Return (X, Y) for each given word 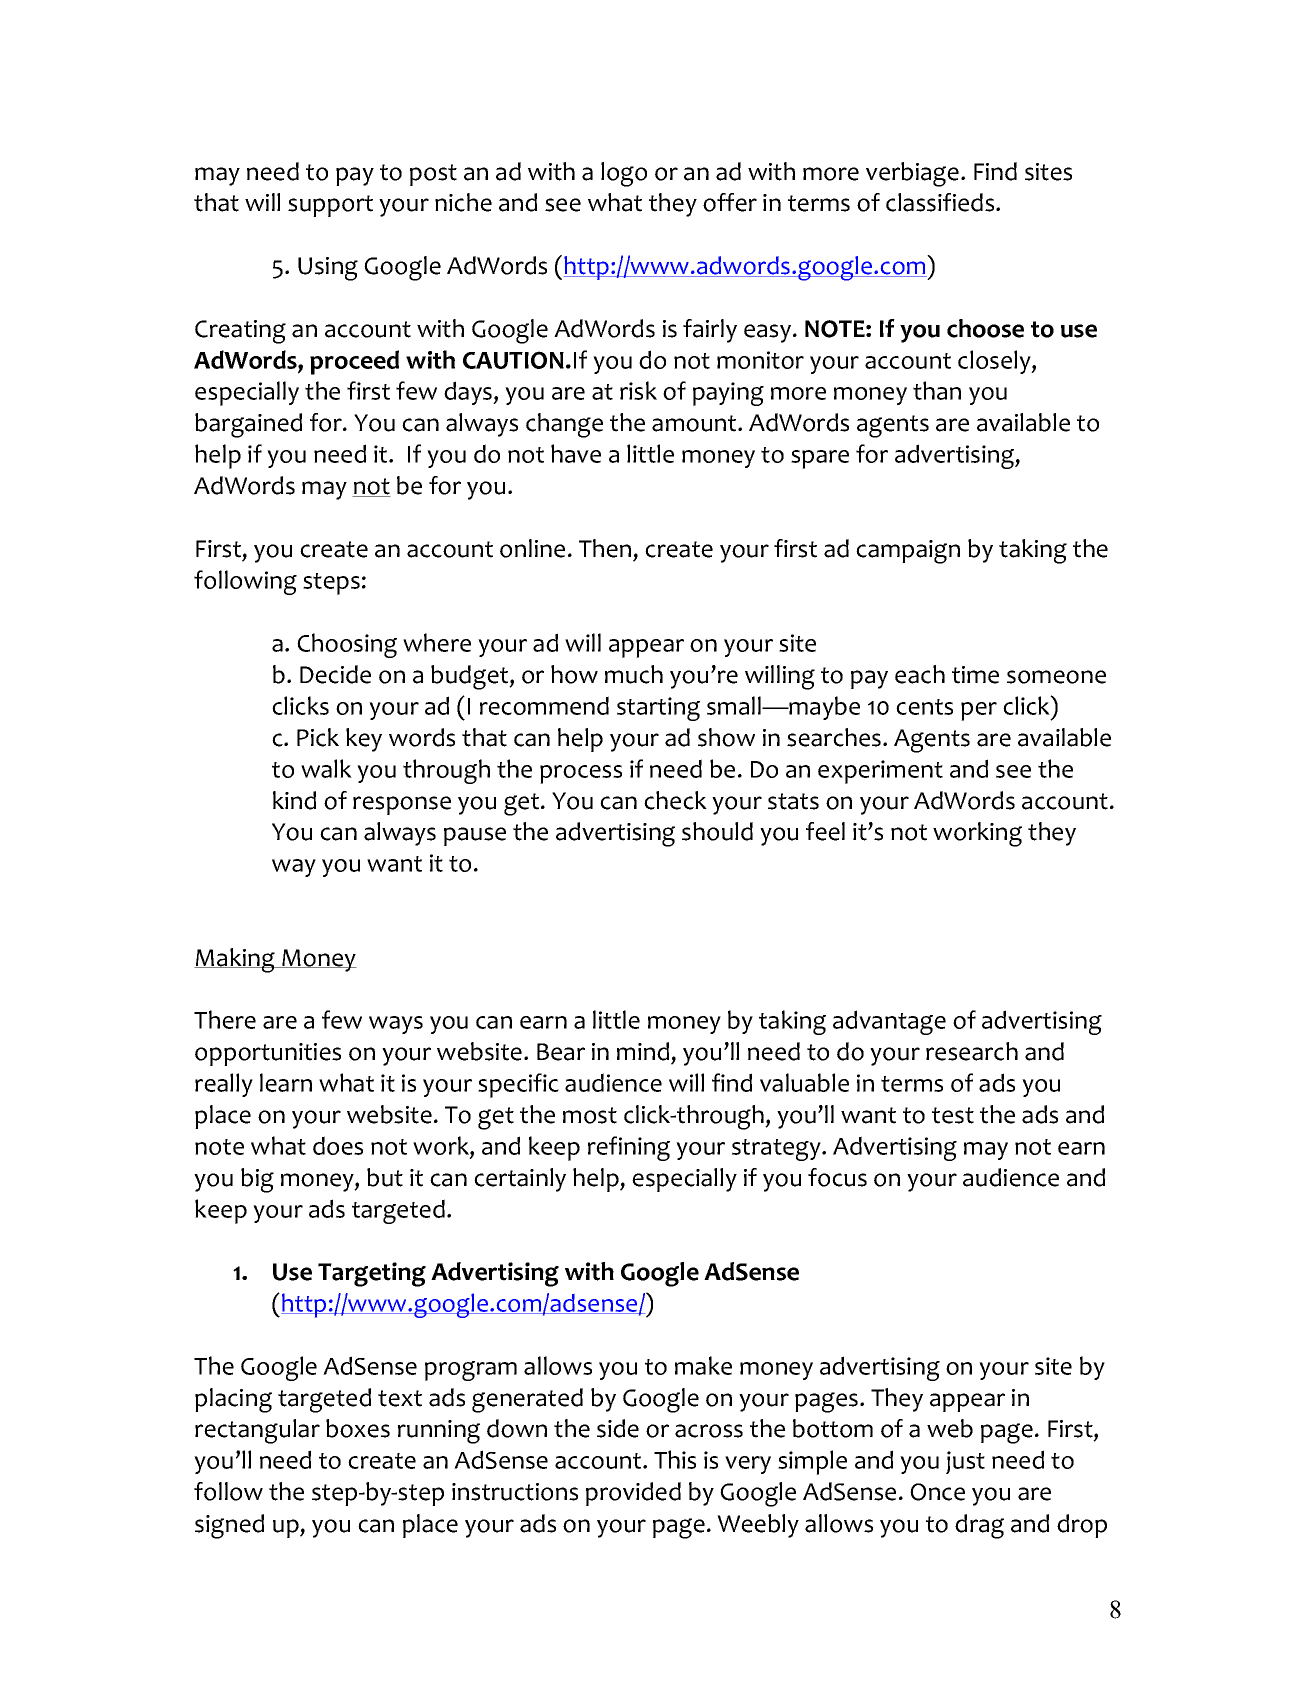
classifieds (941, 202)
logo (624, 174)
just (965, 1462)
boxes (358, 1428)
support (330, 206)
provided (633, 1494)
